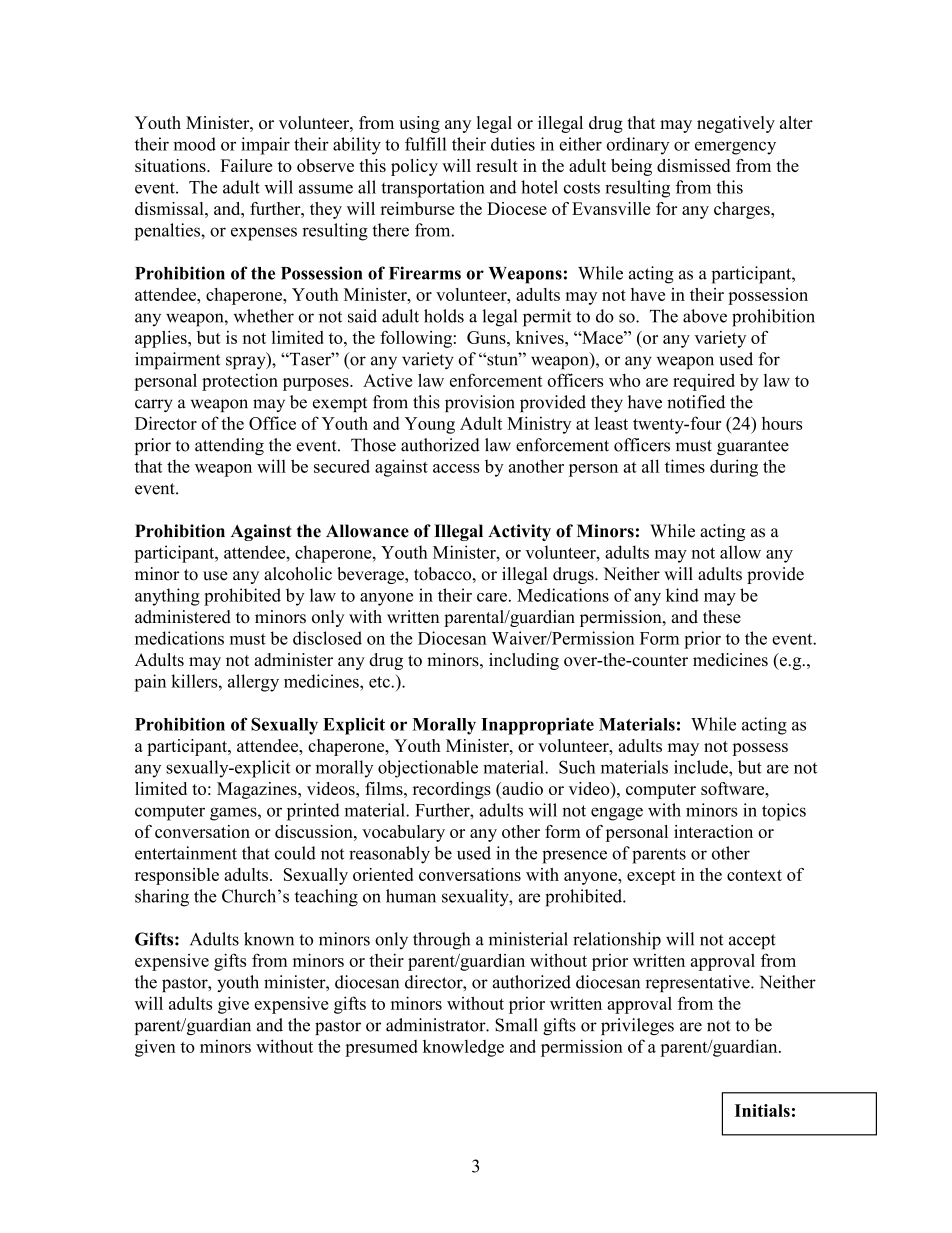 This page has height=1233, width=952. What do you see at coordinates (492, 597) in the page?
I see `care` at bounding box center [492, 597].
